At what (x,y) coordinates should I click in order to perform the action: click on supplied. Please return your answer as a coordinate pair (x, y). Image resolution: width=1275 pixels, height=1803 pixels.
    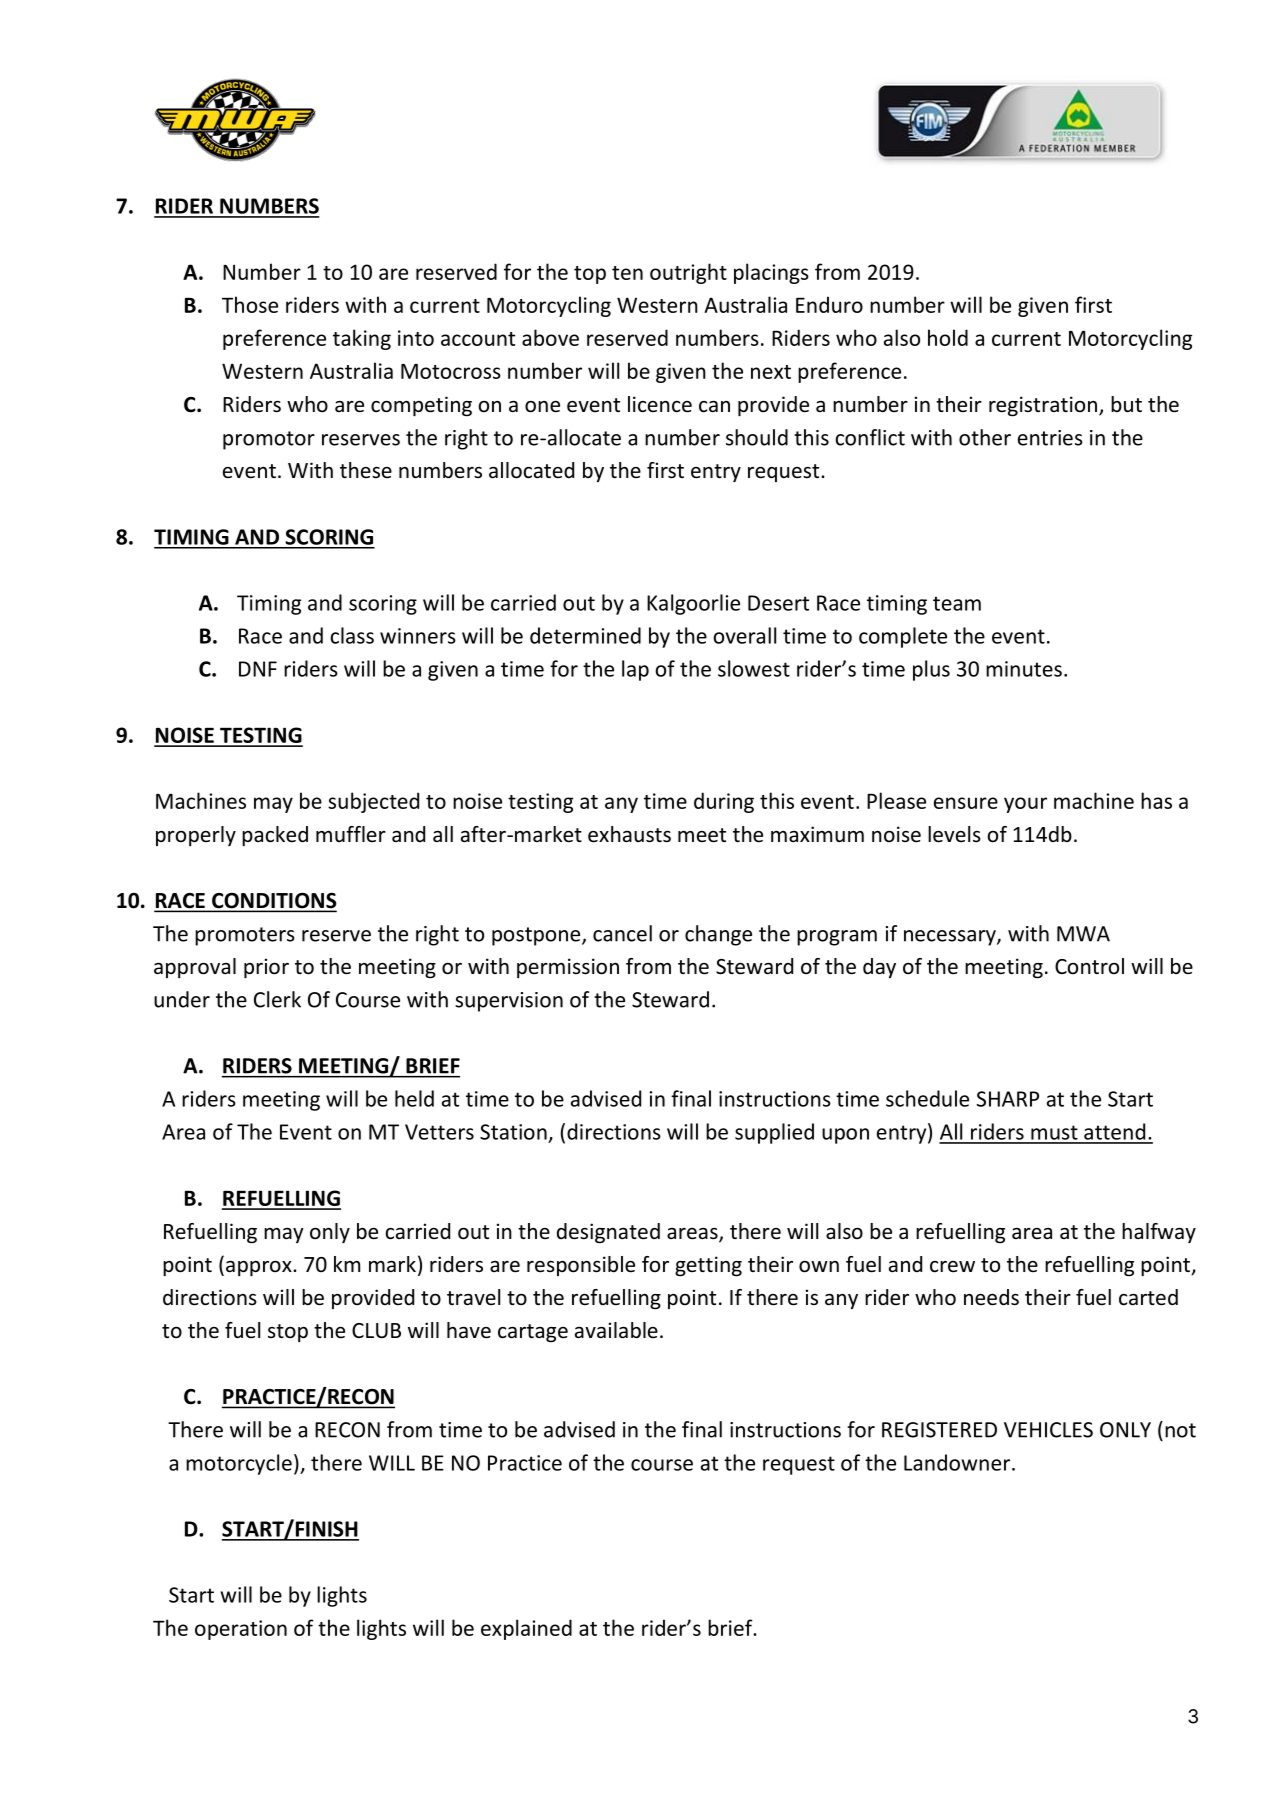
    Looking at the image, I should click on (774, 1133).
